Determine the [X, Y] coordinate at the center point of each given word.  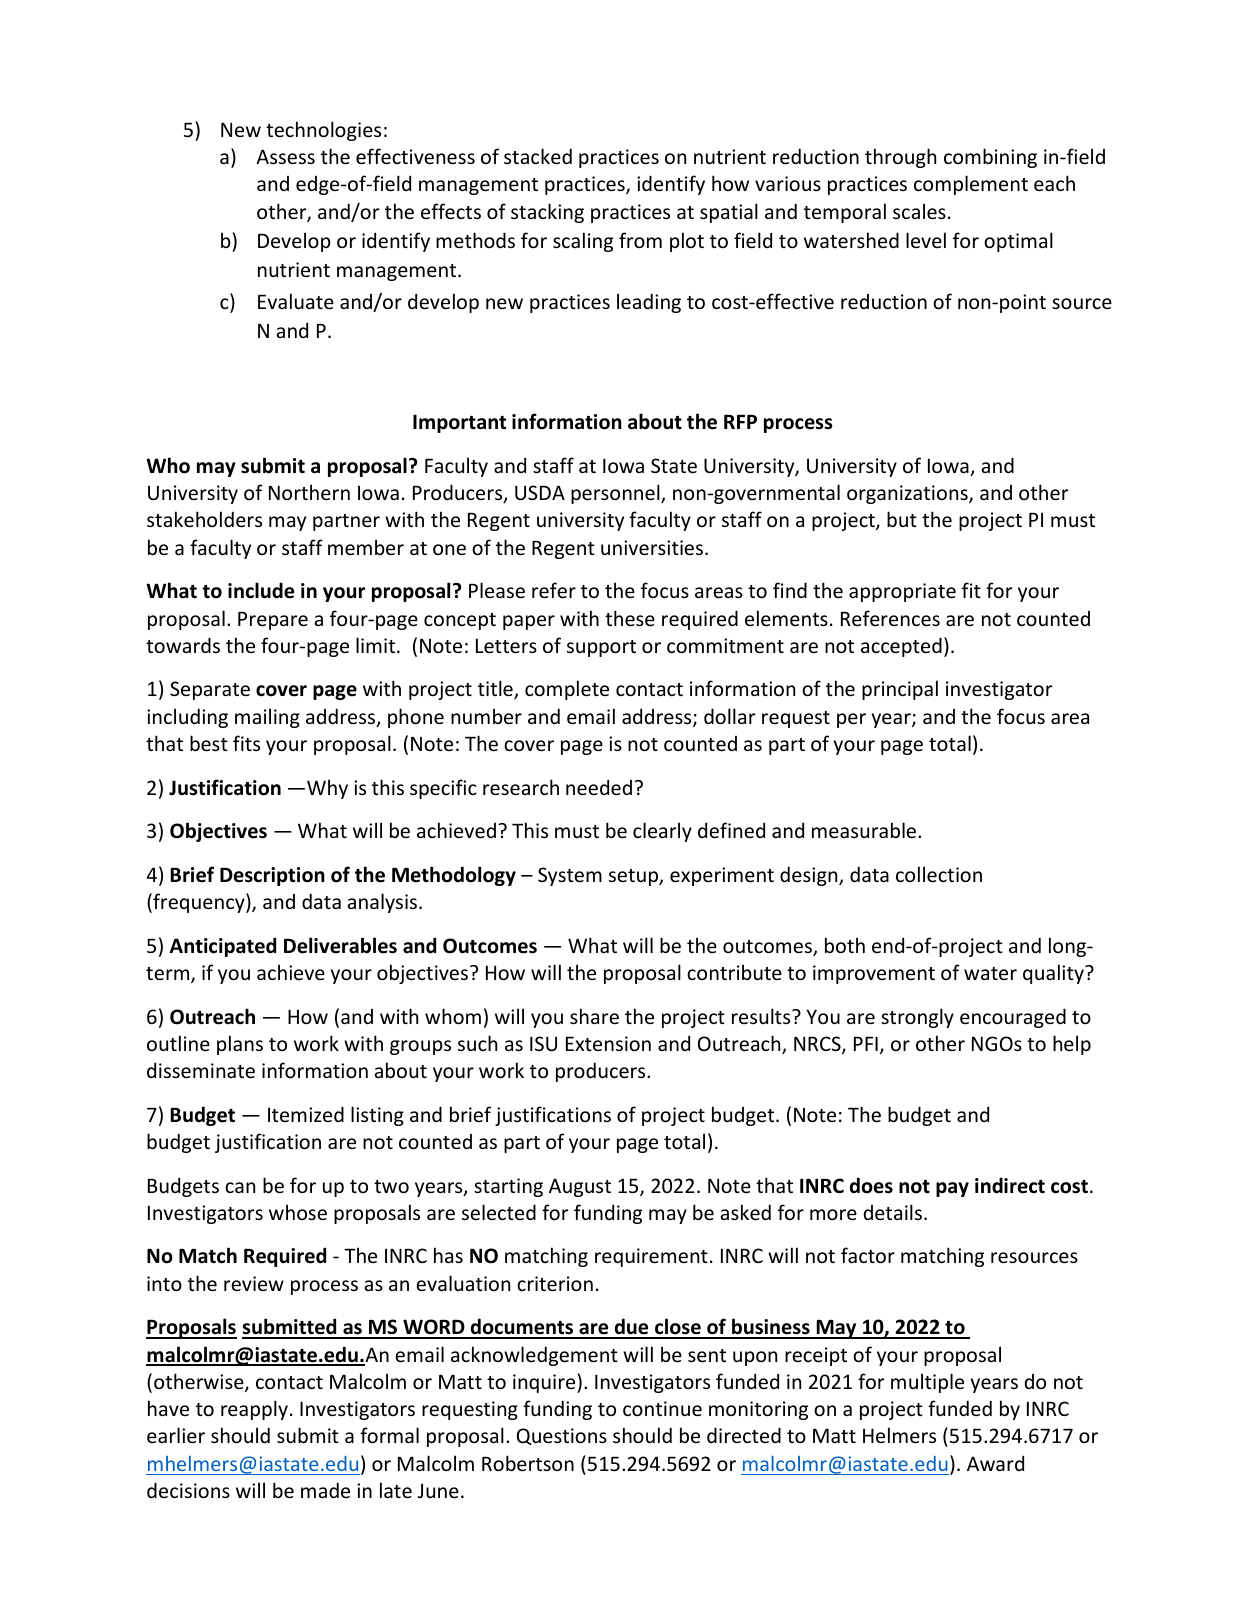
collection [939, 874]
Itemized [306, 1114]
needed [599, 787]
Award [995, 1463]
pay [952, 1189]
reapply [254, 1410]
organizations [908, 494]
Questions [562, 1436]
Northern [309, 492]
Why [327, 789]
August [580, 1187]
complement [971, 185]
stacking [547, 213]
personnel [616, 494]
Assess [285, 156]
